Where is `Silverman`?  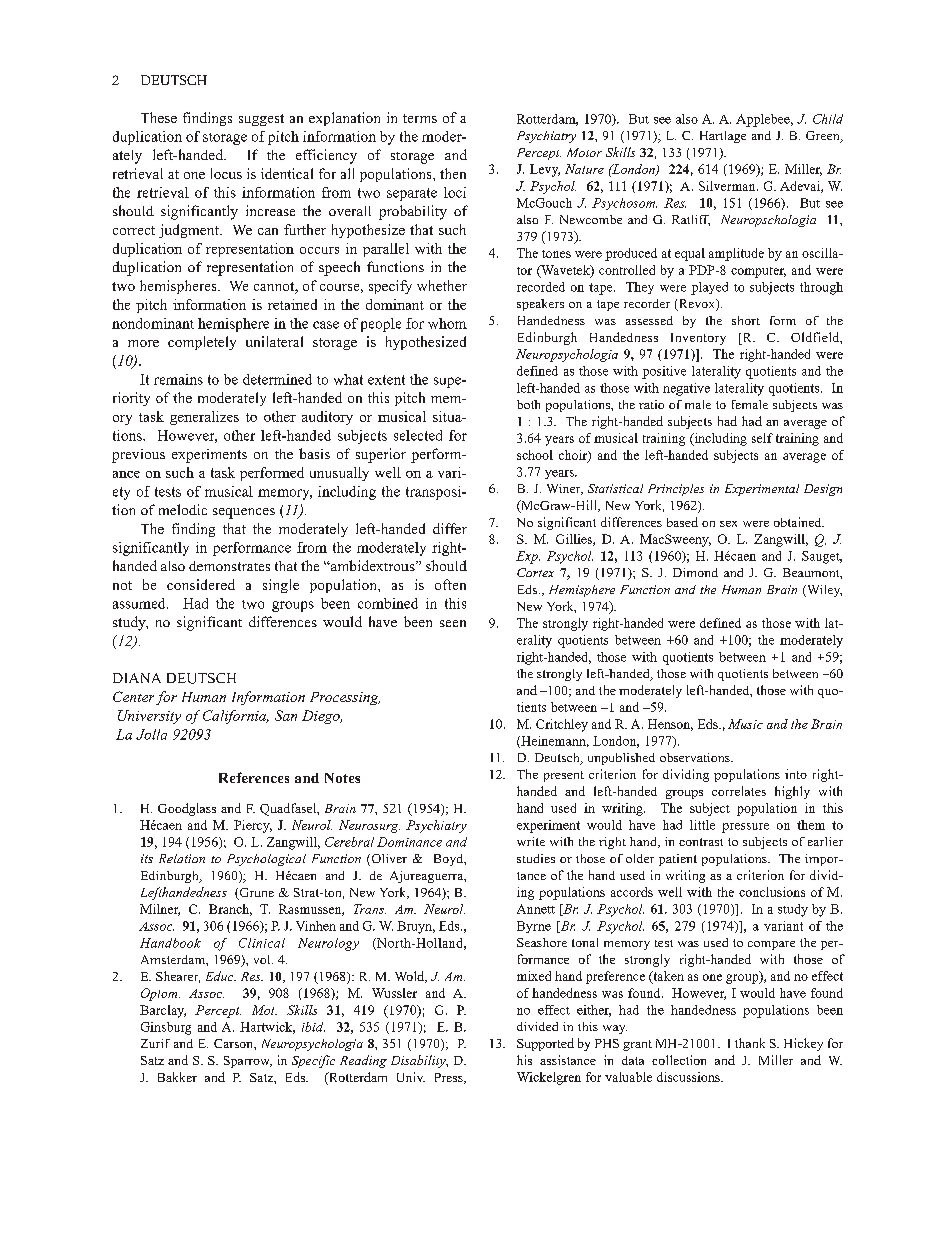 Silverman is located at coordinates (728, 186).
